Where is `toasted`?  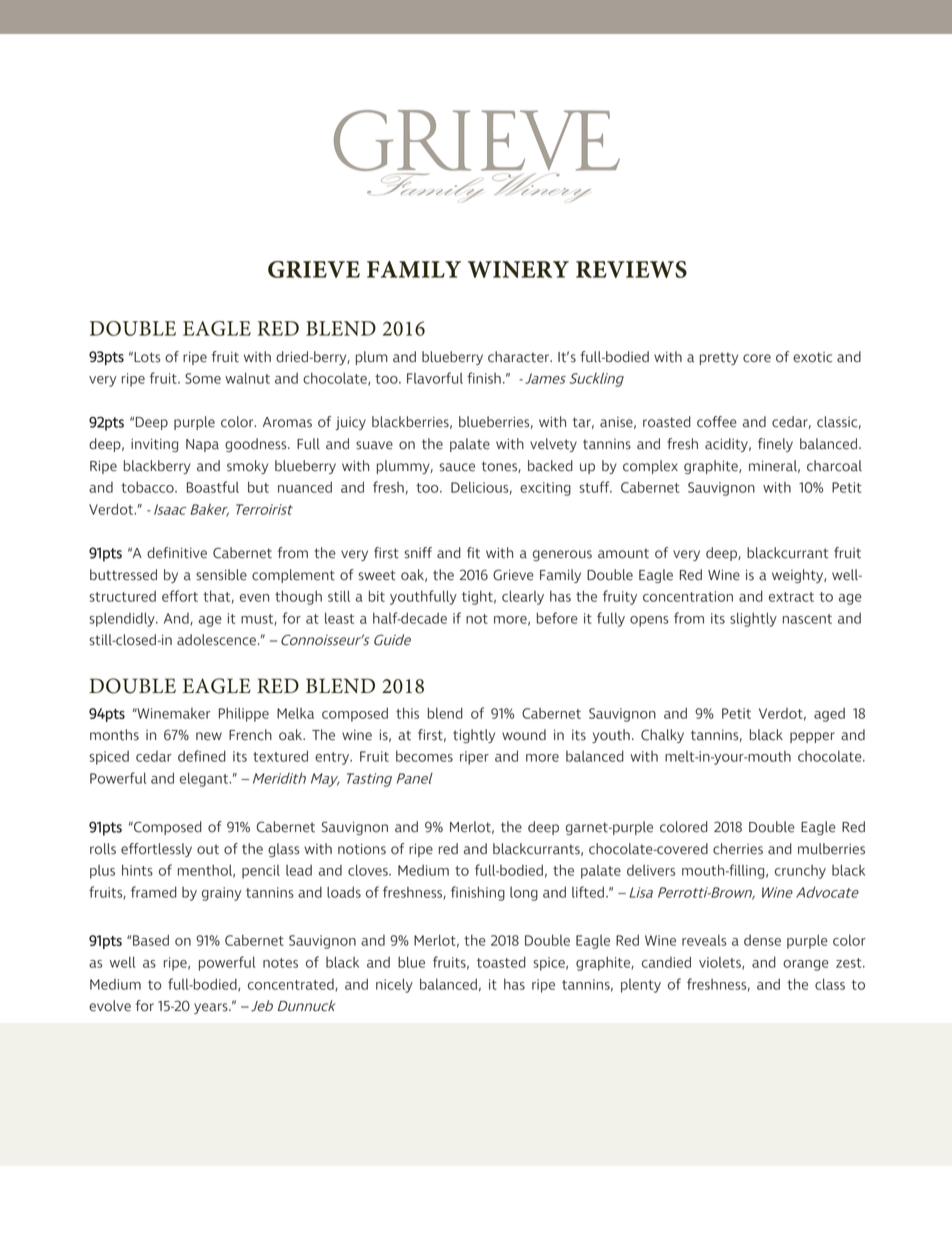
toasted is located at coordinates (501, 962).
